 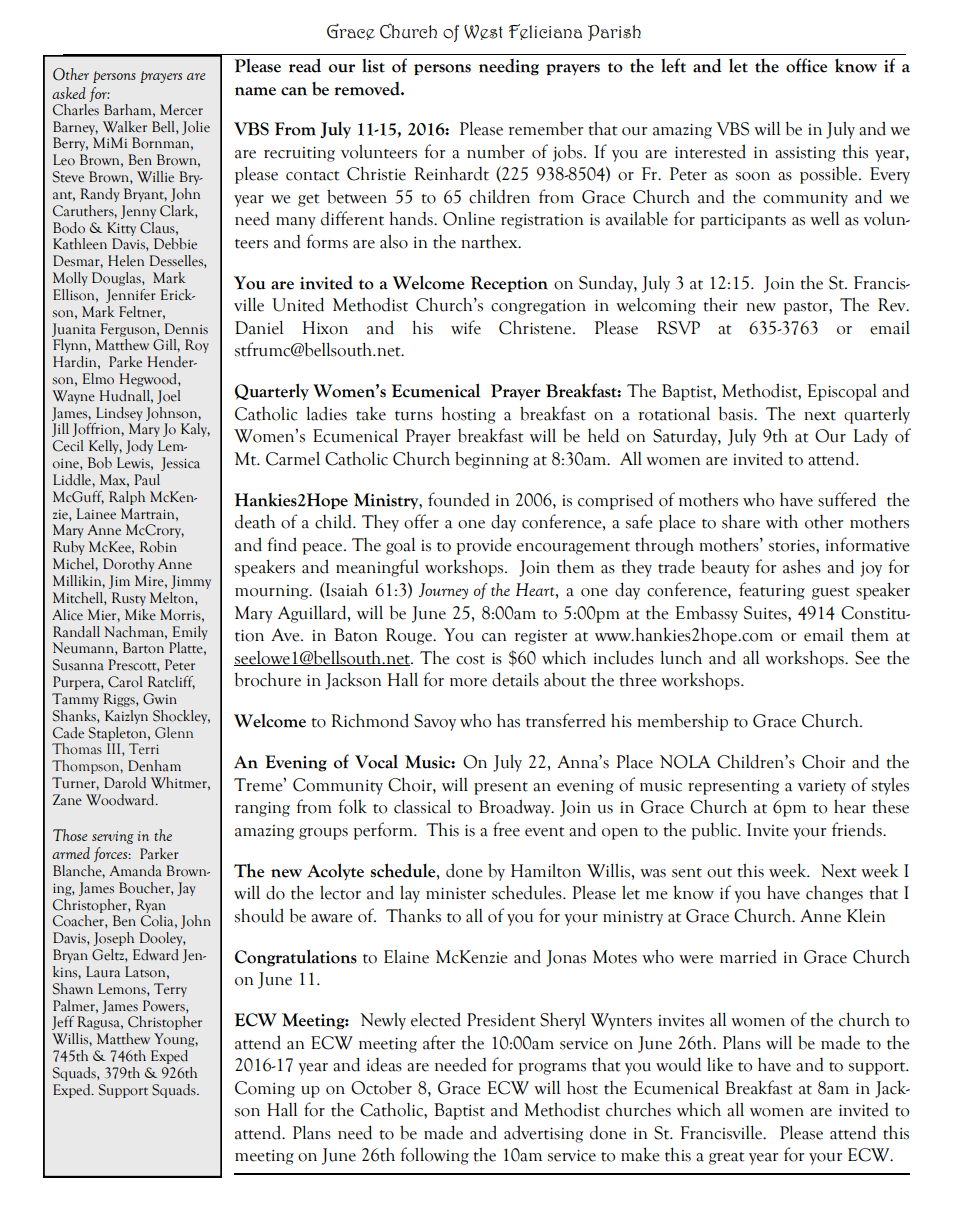 I want to click on Powers, so click(x=165, y=1006).
